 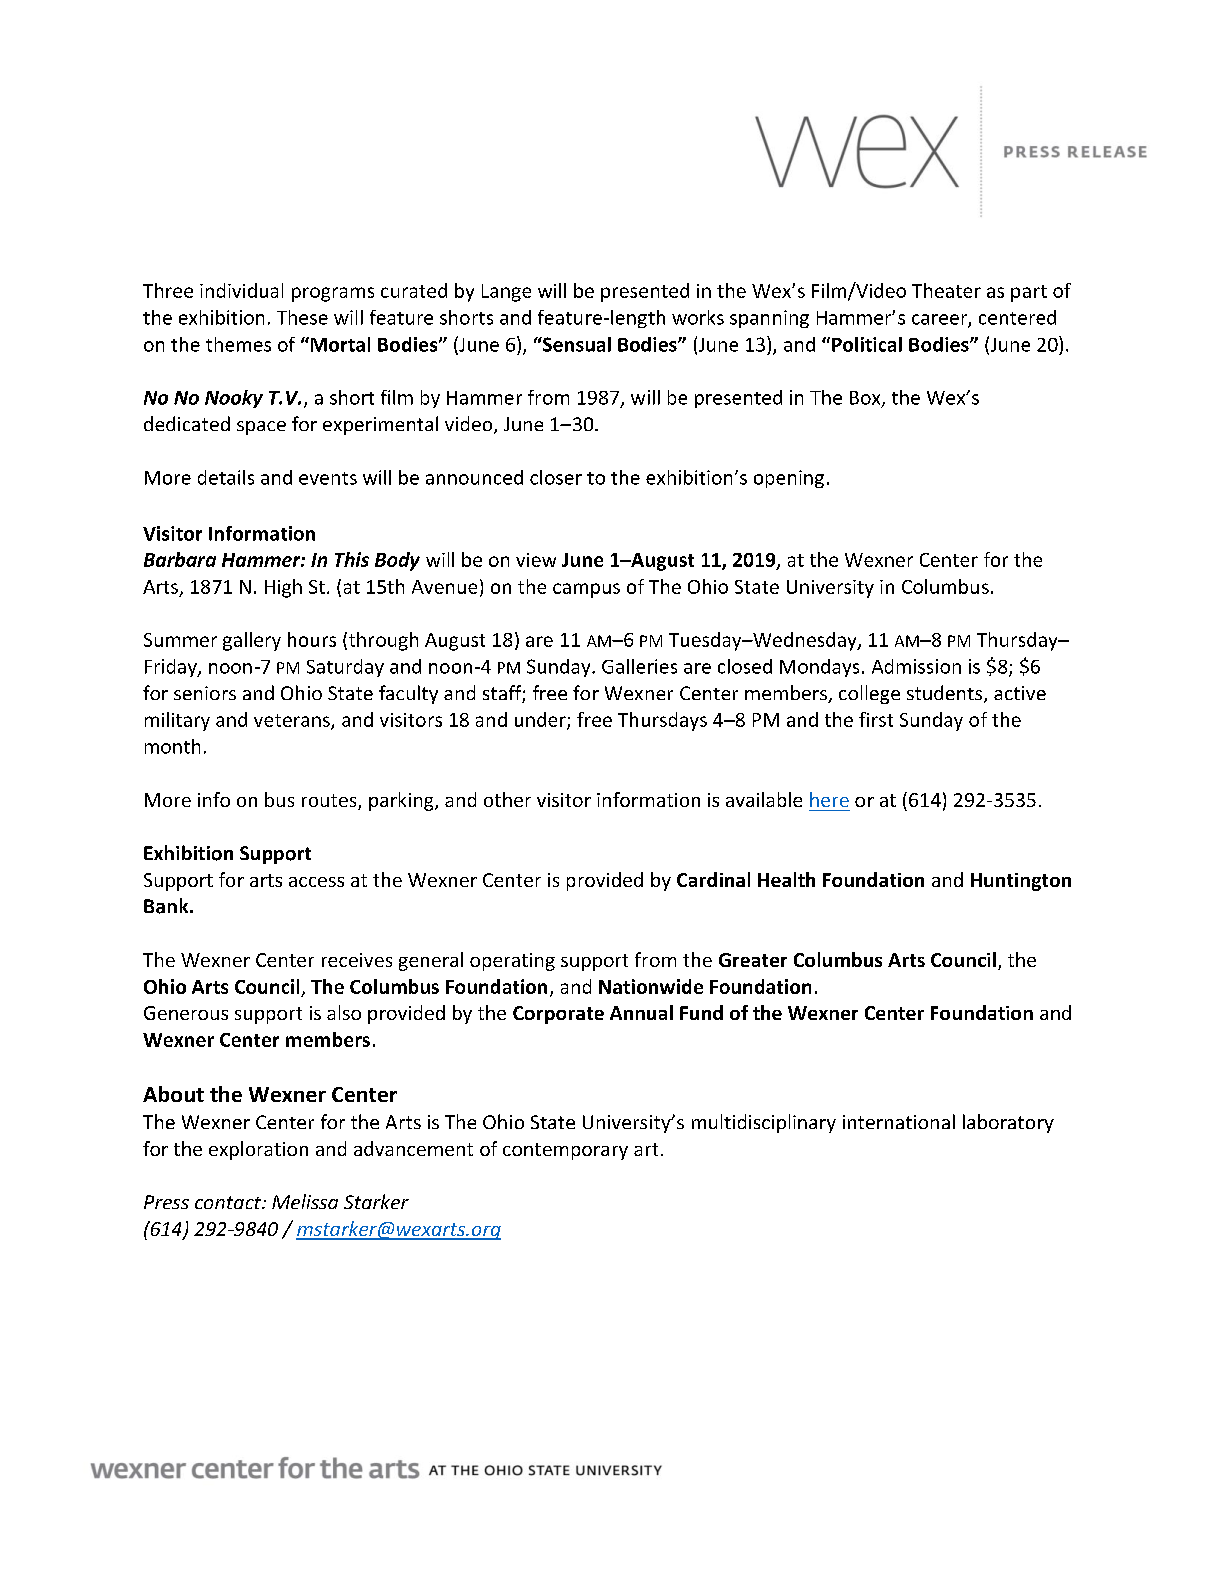 What do you see at coordinates (302, 317) in the page?
I see `These` at bounding box center [302, 317].
